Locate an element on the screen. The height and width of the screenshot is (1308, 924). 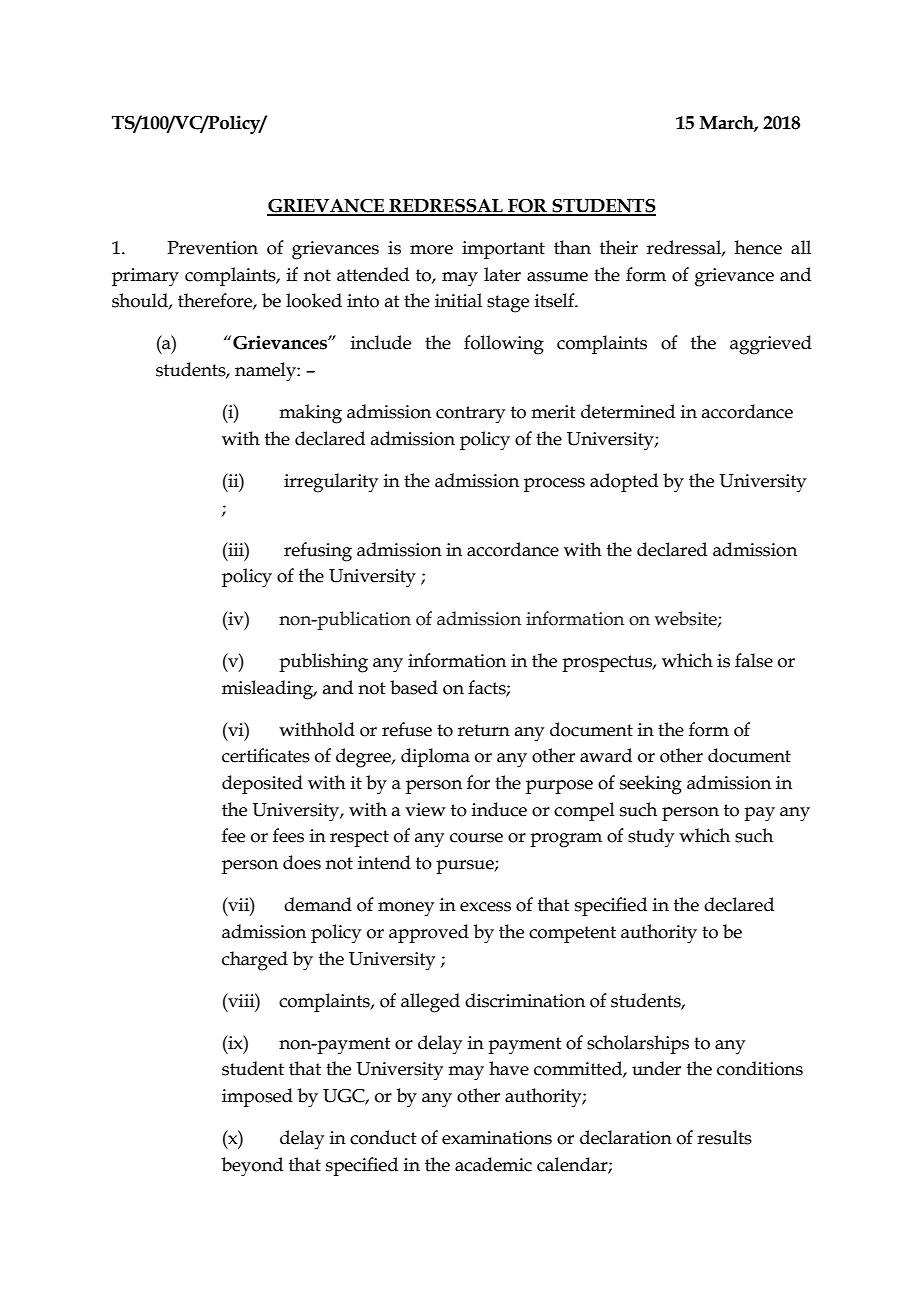
examinations is located at coordinates (497, 1138).
